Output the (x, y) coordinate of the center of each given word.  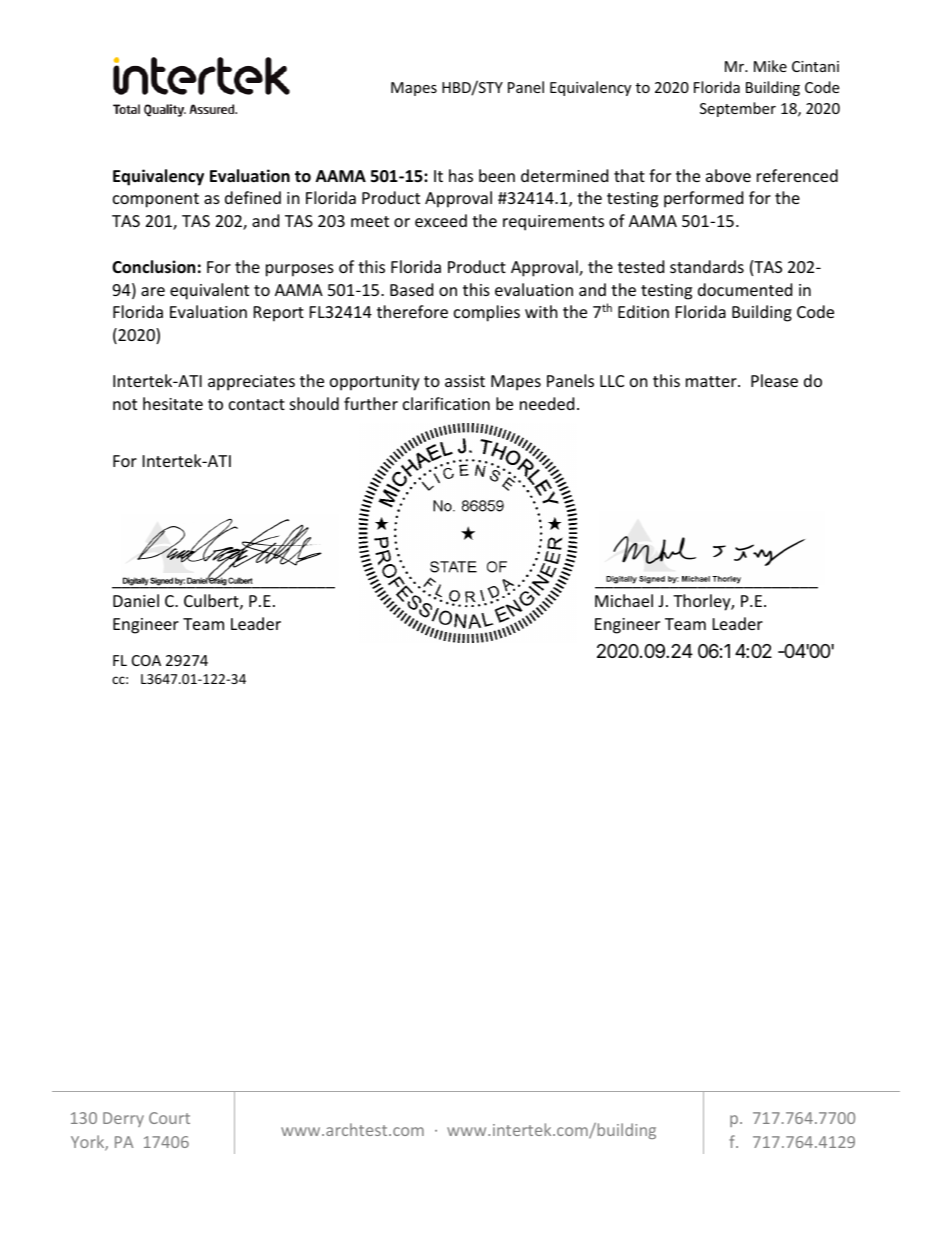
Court (169, 1118)
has (461, 175)
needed (547, 403)
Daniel (136, 600)
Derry (123, 1119)
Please (774, 380)
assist (465, 381)
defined (253, 197)
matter (712, 381)
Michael (624, 600)
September (738, 109)
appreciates (251, 383)
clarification (446, 403)
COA (146, 660)
